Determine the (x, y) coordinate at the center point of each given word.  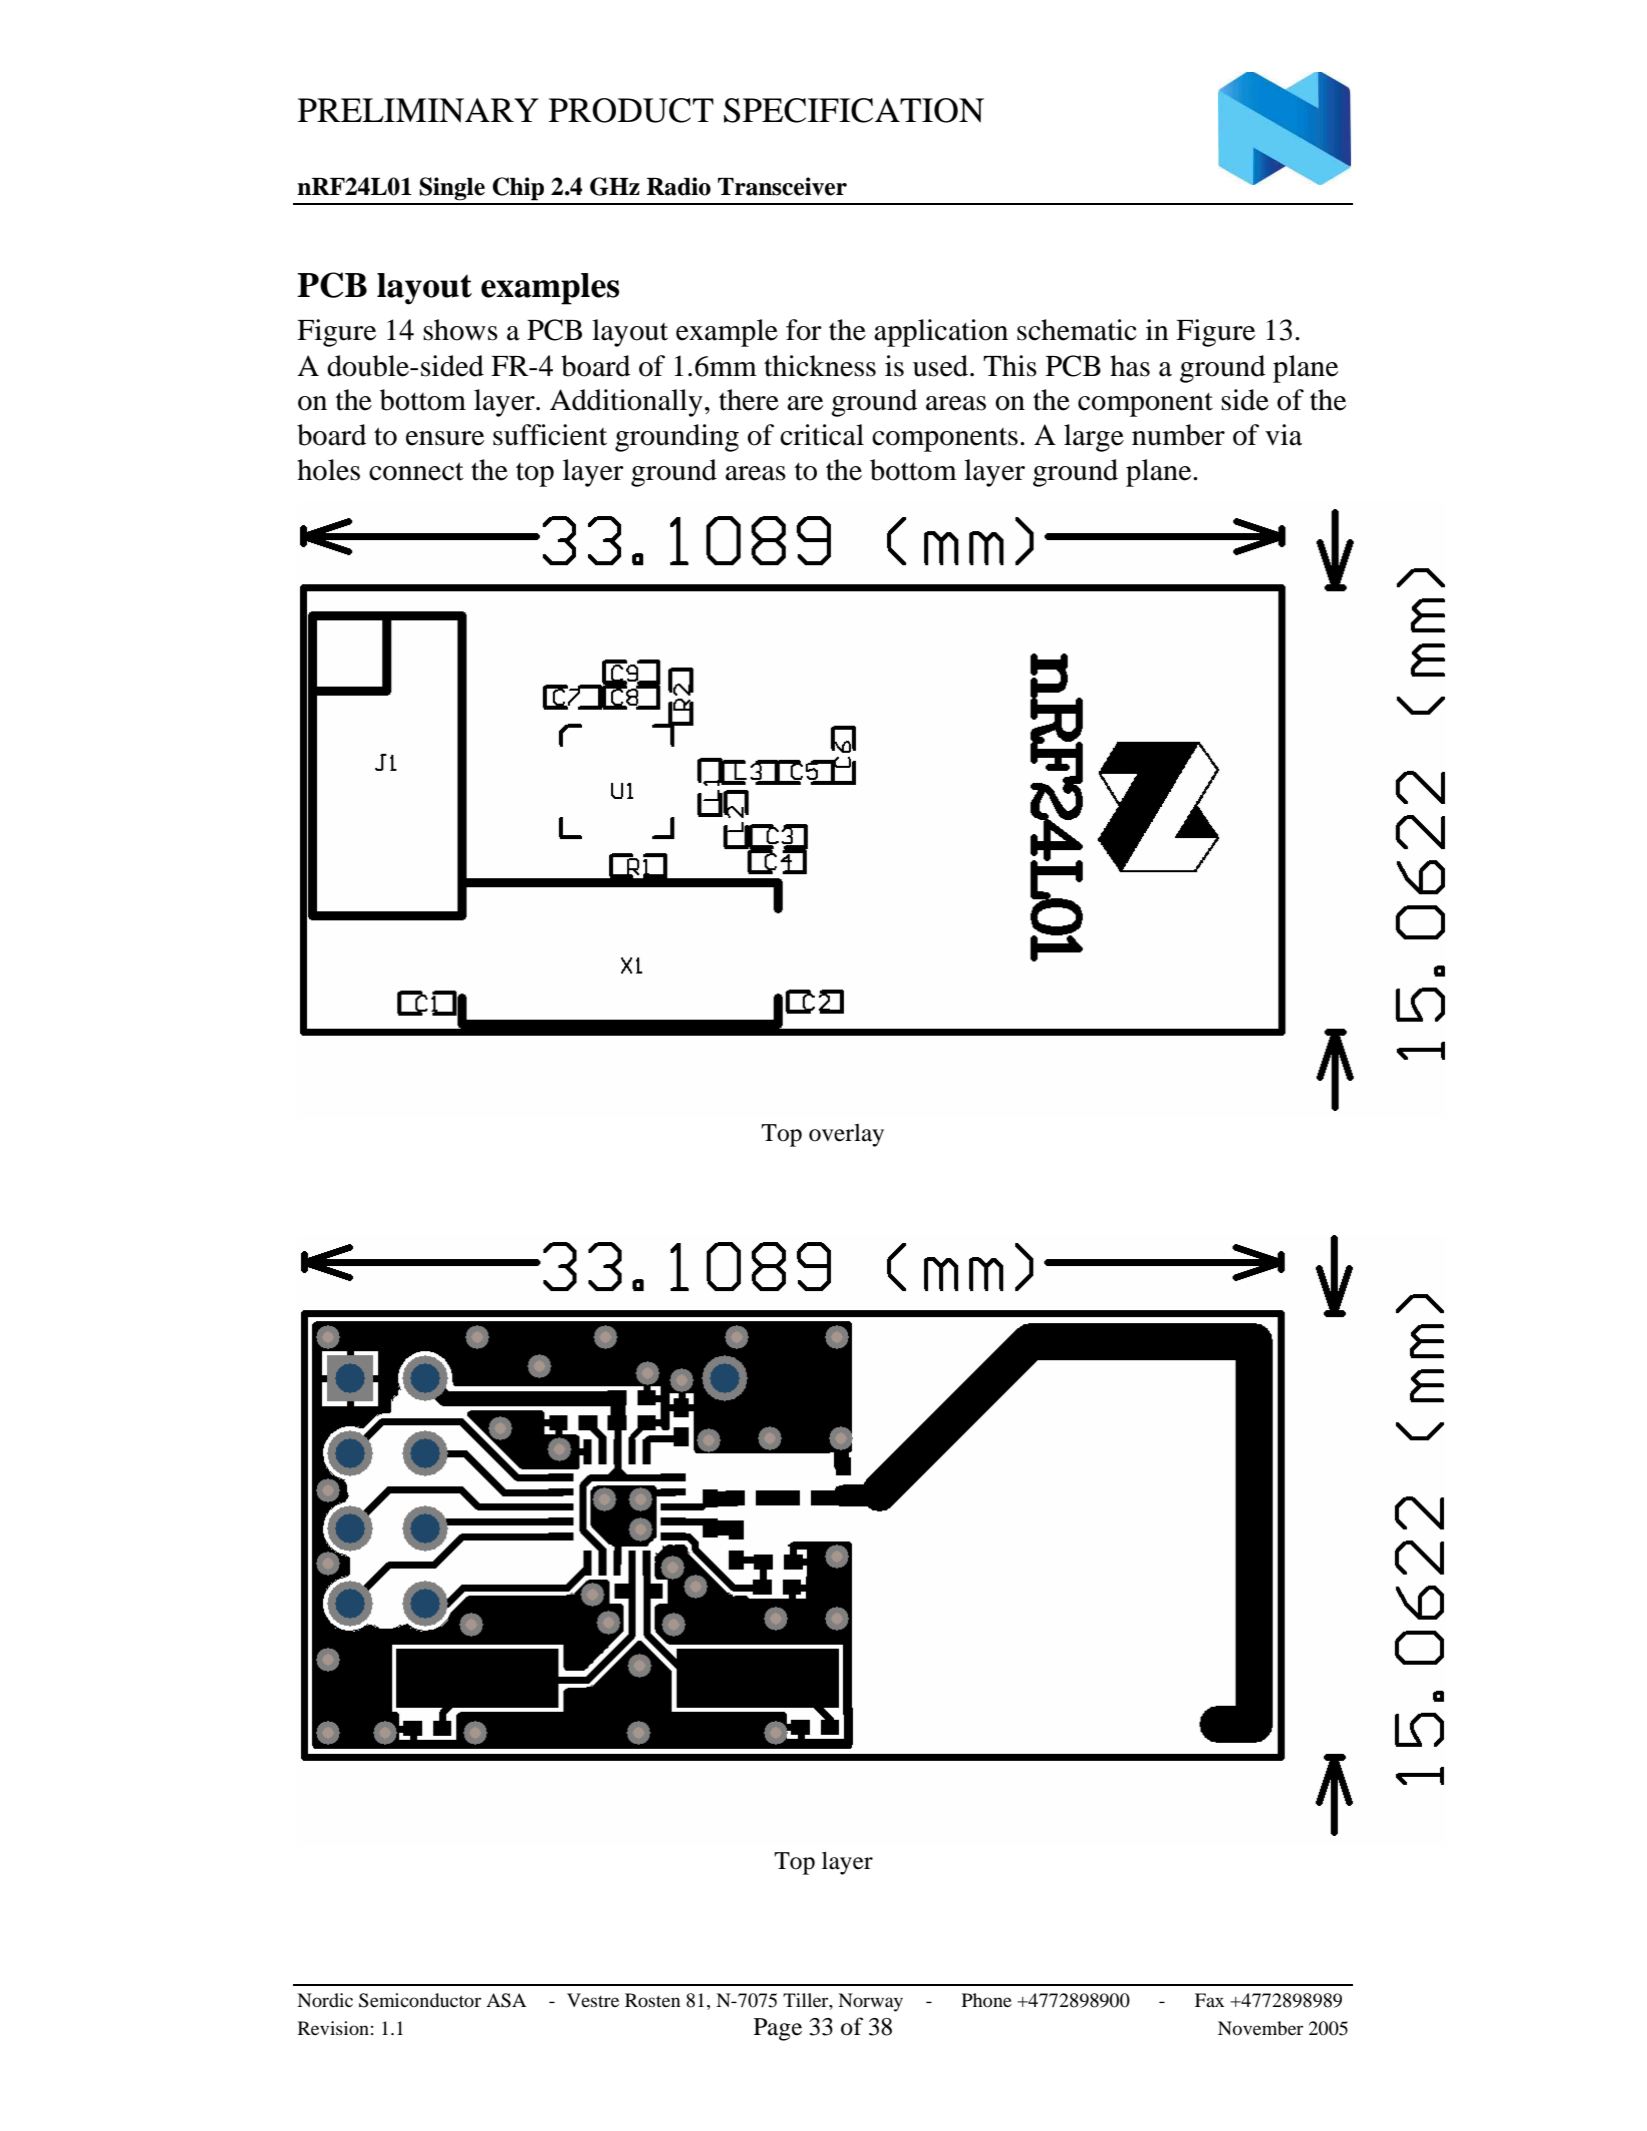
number (1178, 435)
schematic (1077, 330)
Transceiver (782, 186)
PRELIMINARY (418, 110)
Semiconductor (420, 2000)
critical (822, 435)
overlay (846, 1135)
